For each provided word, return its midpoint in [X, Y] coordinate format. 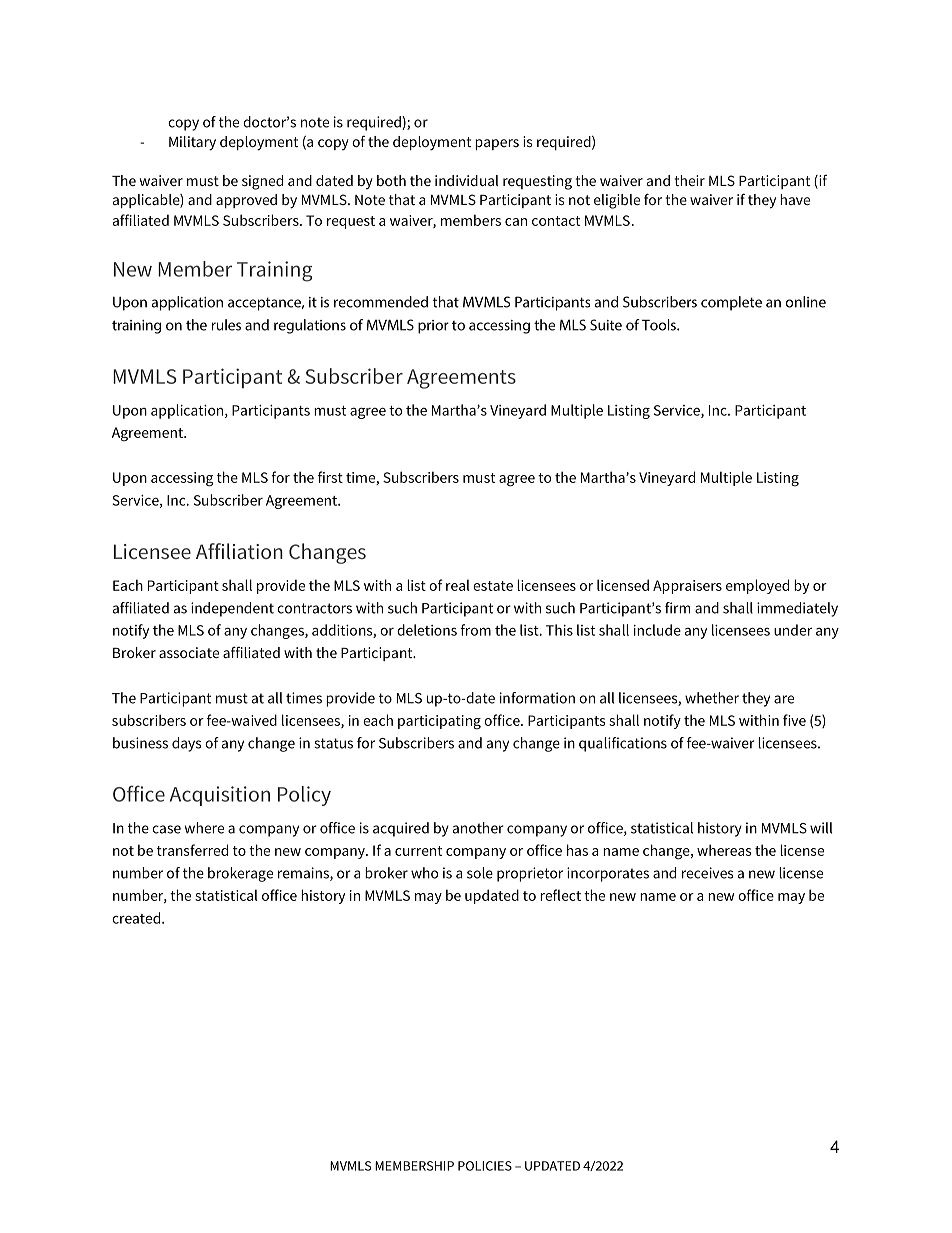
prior [433, 327]
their [690, 180]
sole [480, 873]
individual [467, 180]
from [475, 630]
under [793, 630]
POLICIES [485, 1166]
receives [708, 873]
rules [226, 325]
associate [189, 652]
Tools [660, 325]
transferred [192, 850]
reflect [560, 895]
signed [262, 182]
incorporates [608, 874]
